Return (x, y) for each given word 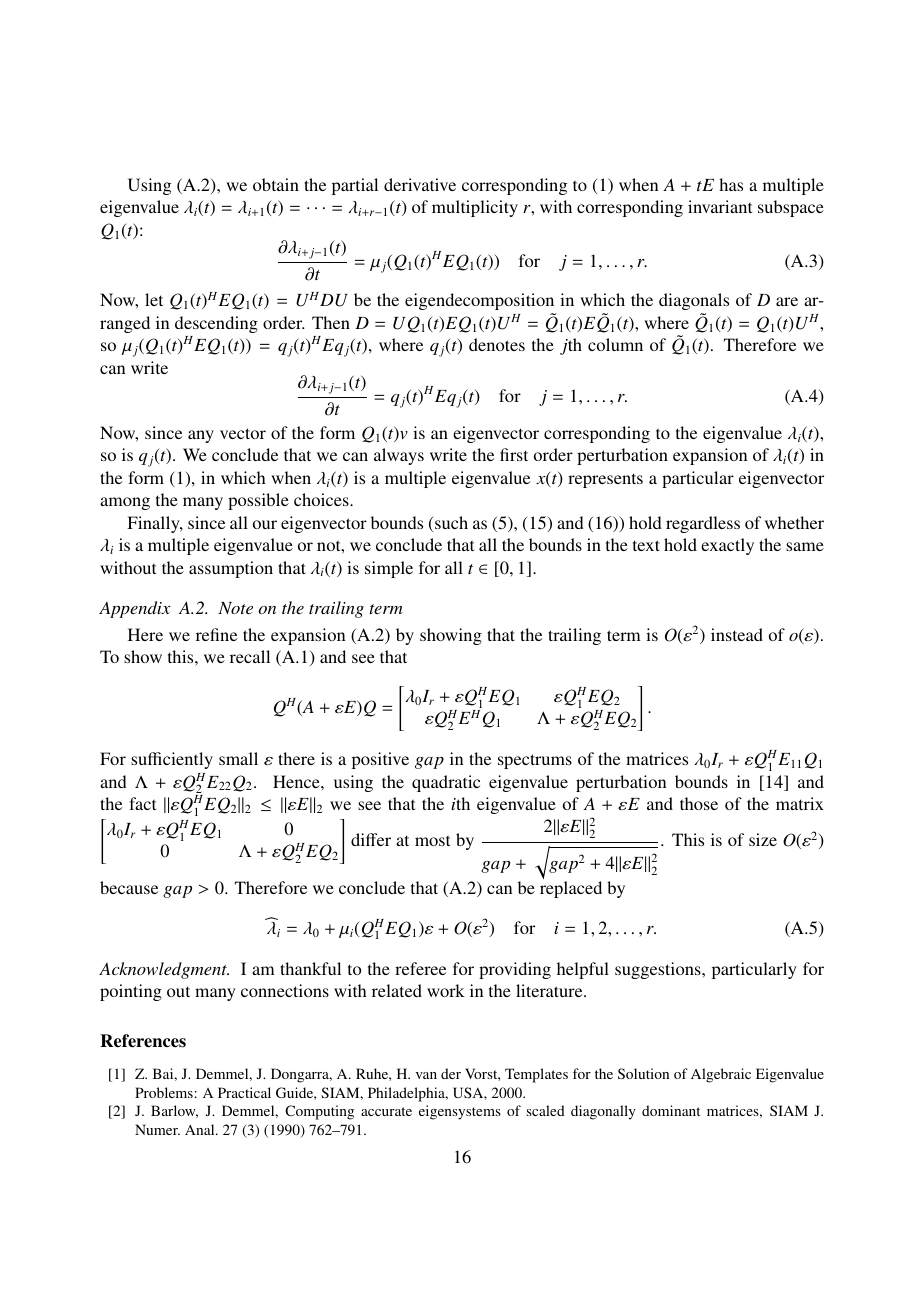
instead (737, 634)
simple (389, 569)
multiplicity (475, 208)
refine (216, 634)
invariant (720, 206)
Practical (244, 1092)
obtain (276, 184)
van (426, 1075)
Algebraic (721, 1075)
